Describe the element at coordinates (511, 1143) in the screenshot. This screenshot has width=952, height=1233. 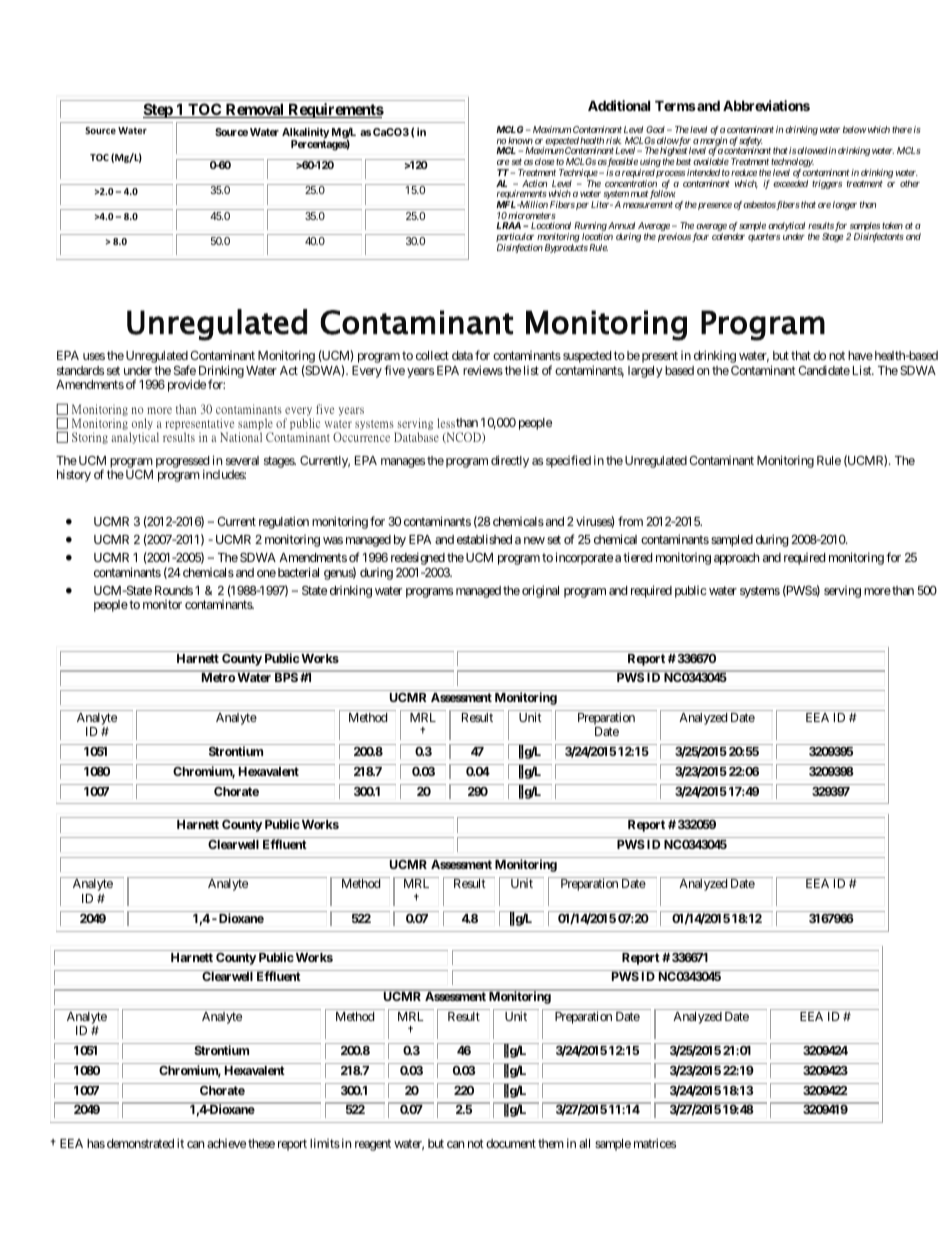
I see `document` at that location.
